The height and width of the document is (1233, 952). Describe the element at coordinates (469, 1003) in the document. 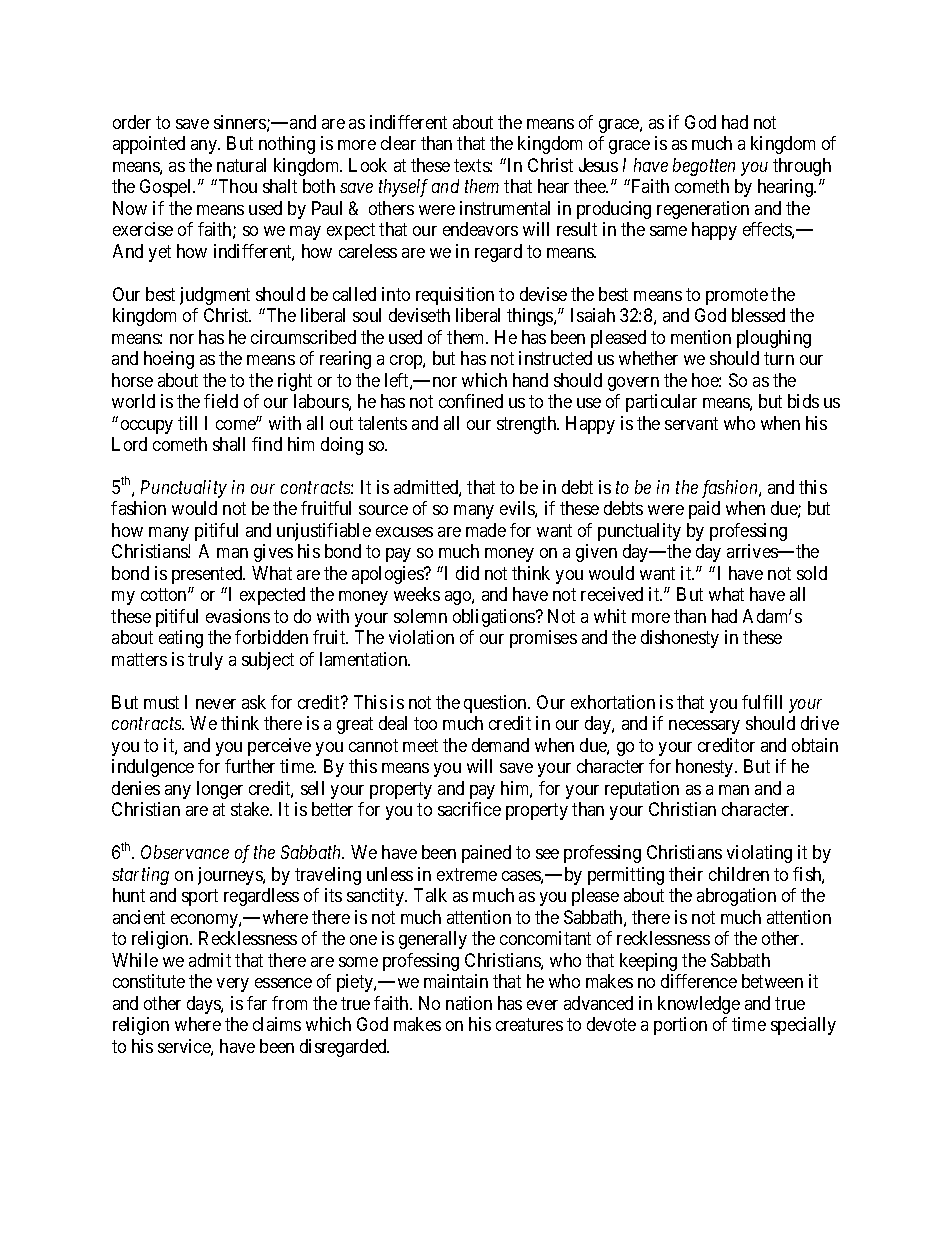

I see `nation` at that location.
